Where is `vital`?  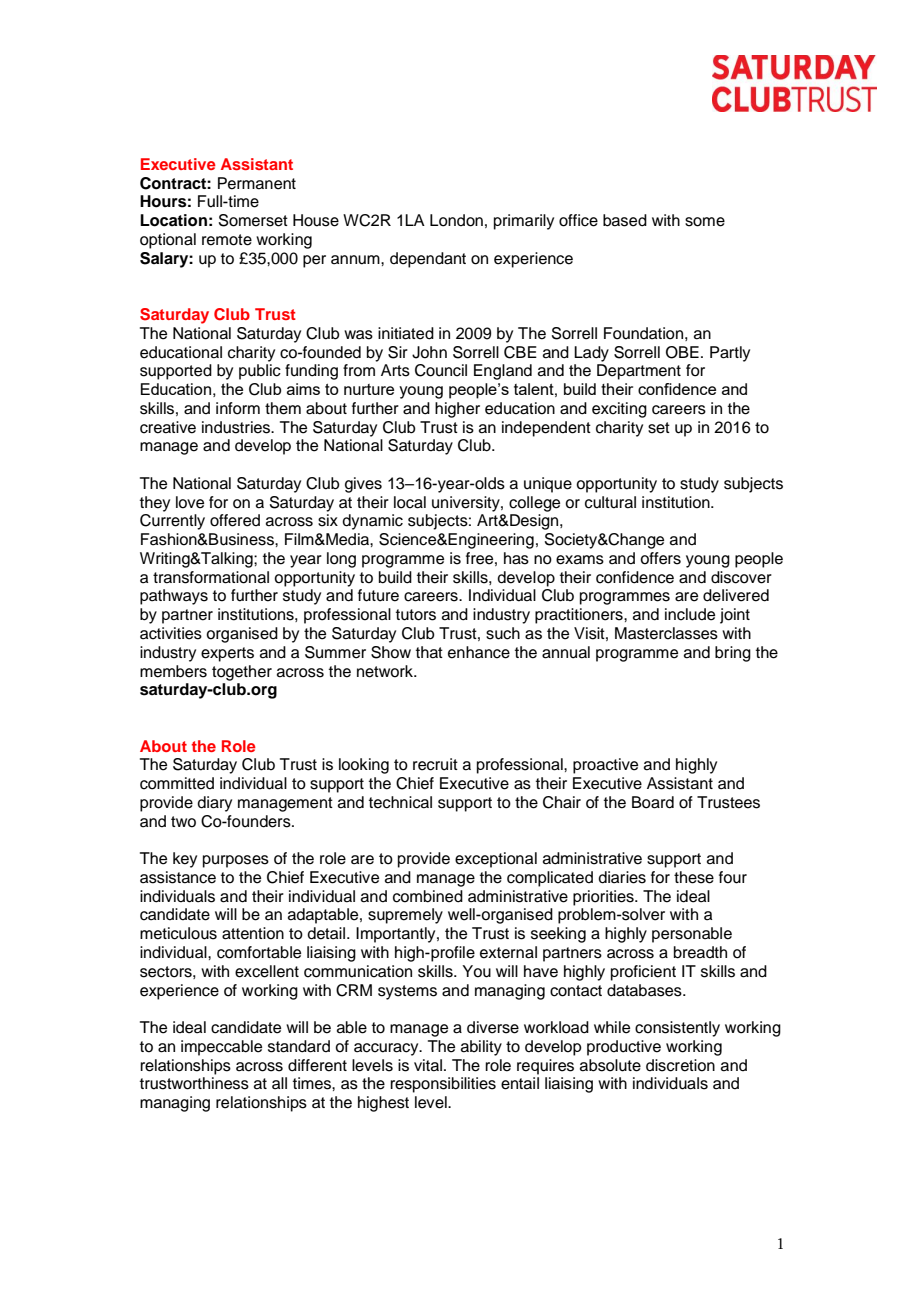
vital is located at coordinates (428, 1065).
